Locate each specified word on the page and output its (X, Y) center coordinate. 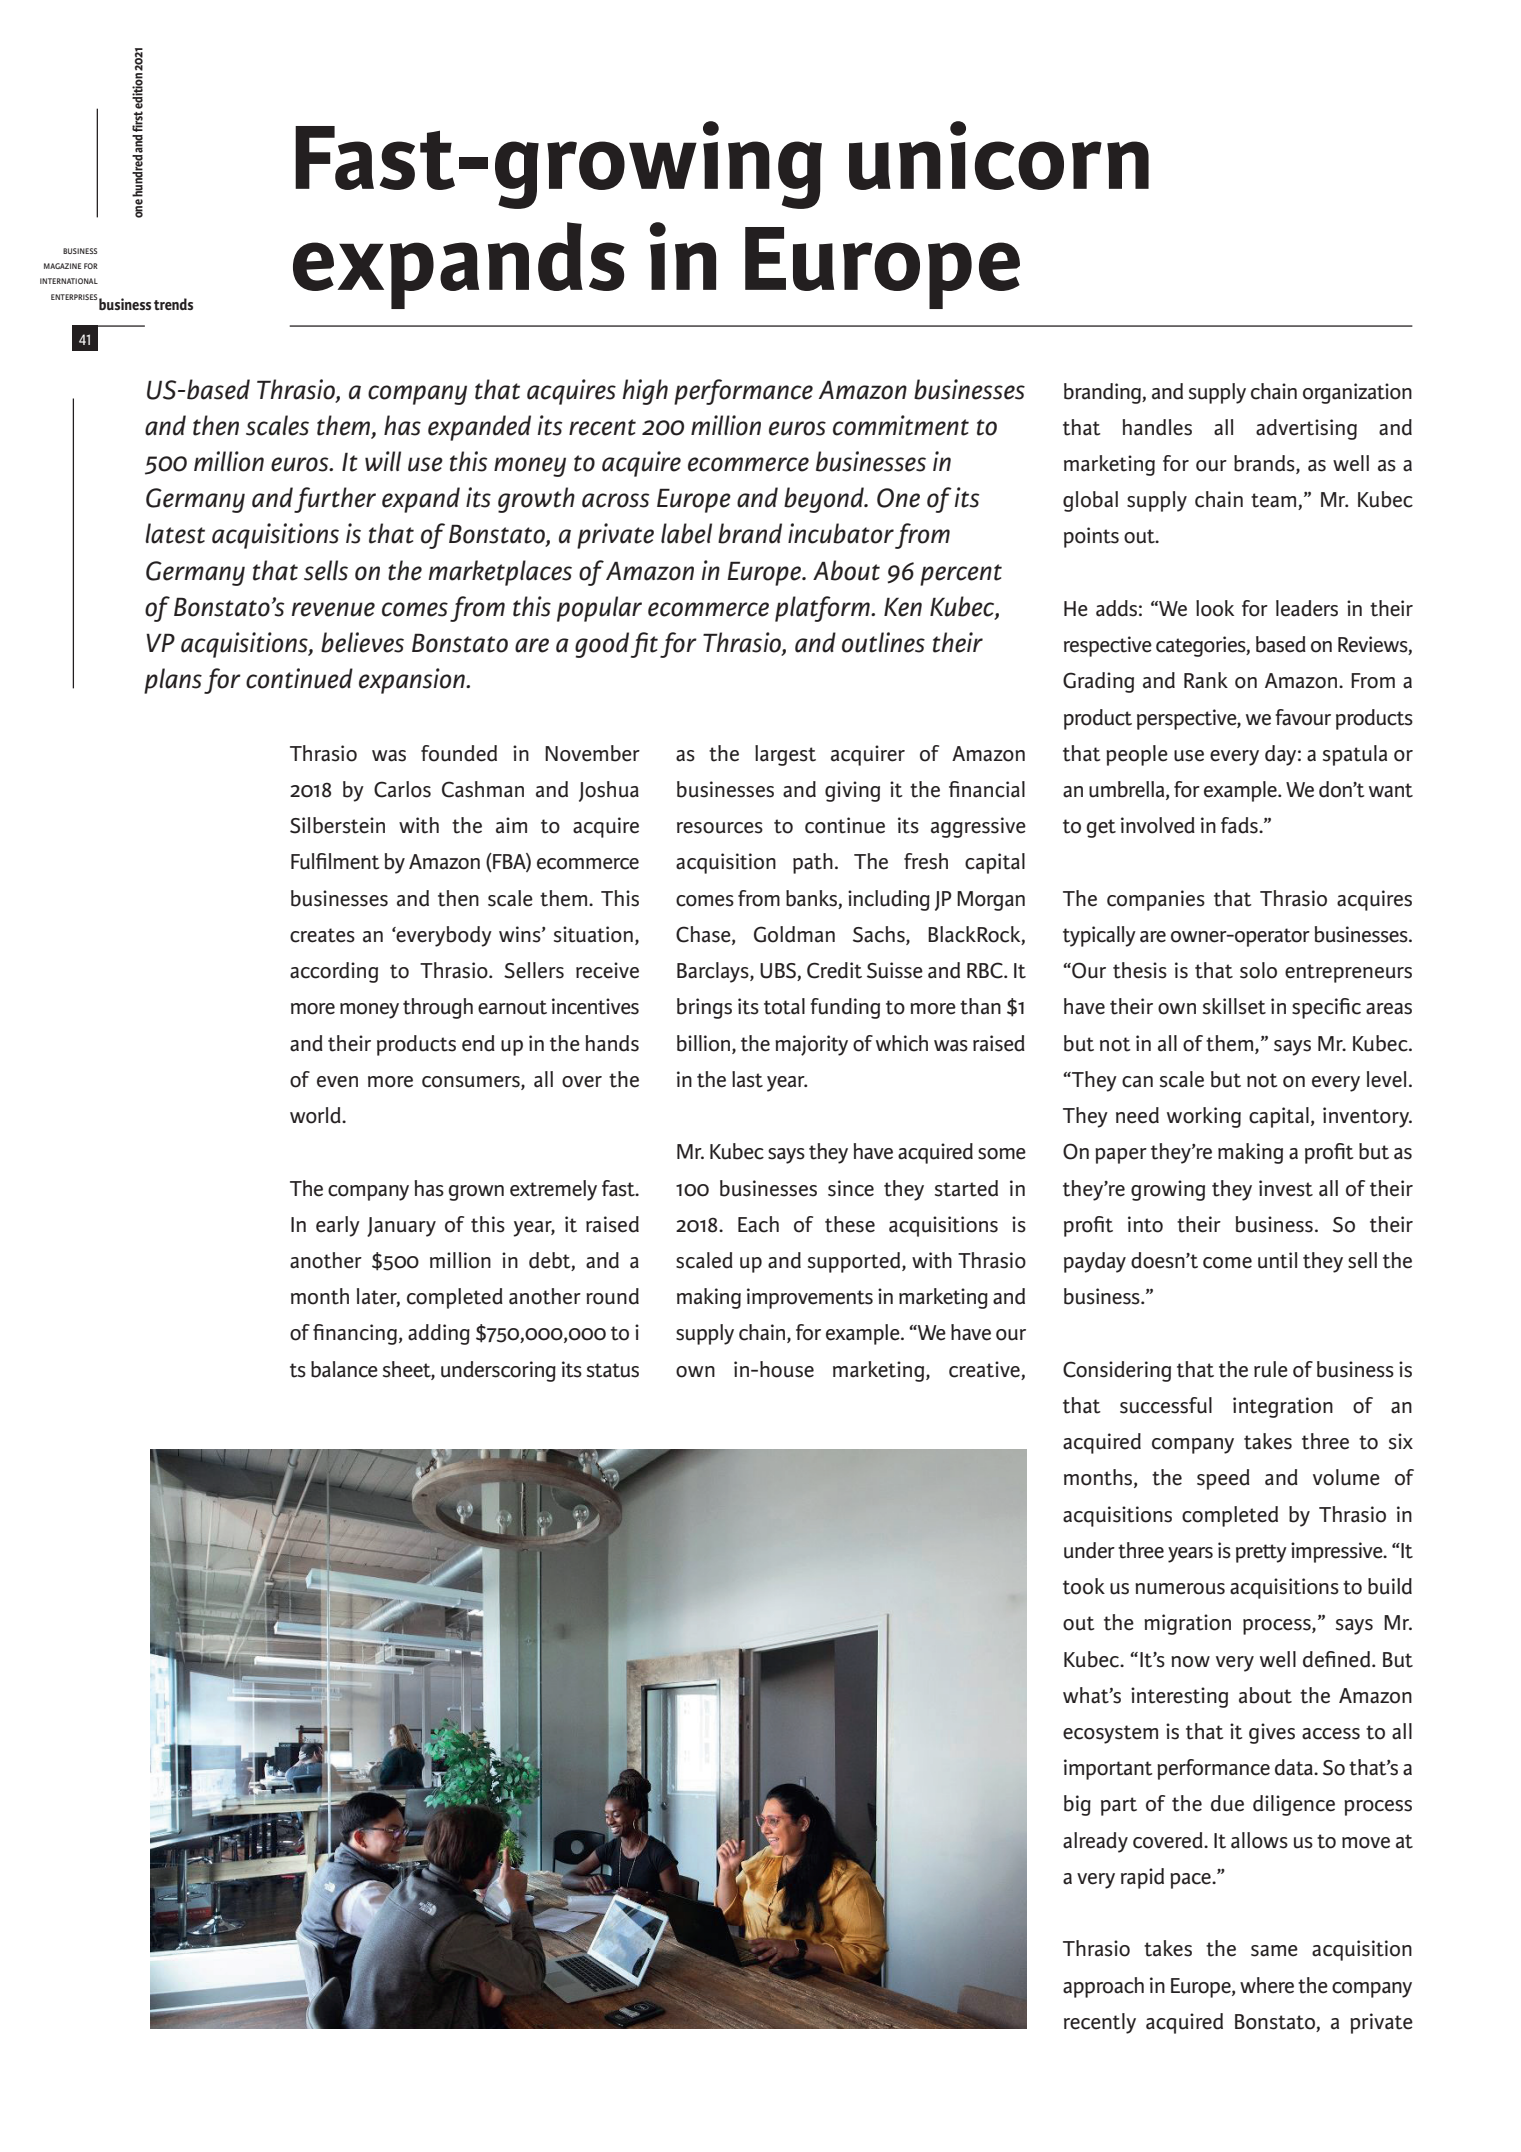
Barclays (714, 972)
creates (322, 935)
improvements (810, 1298)
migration (1187, 1624)
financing (355, 1334)
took (1084, 1586)
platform (823, 609)
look (1215, 608)
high (645, 392)
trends (173, 304)
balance (344, 1369)
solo (1258, 970)
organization (1357, 393)
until (1277, 1260)
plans (173, 681)
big (1077, 1805)
